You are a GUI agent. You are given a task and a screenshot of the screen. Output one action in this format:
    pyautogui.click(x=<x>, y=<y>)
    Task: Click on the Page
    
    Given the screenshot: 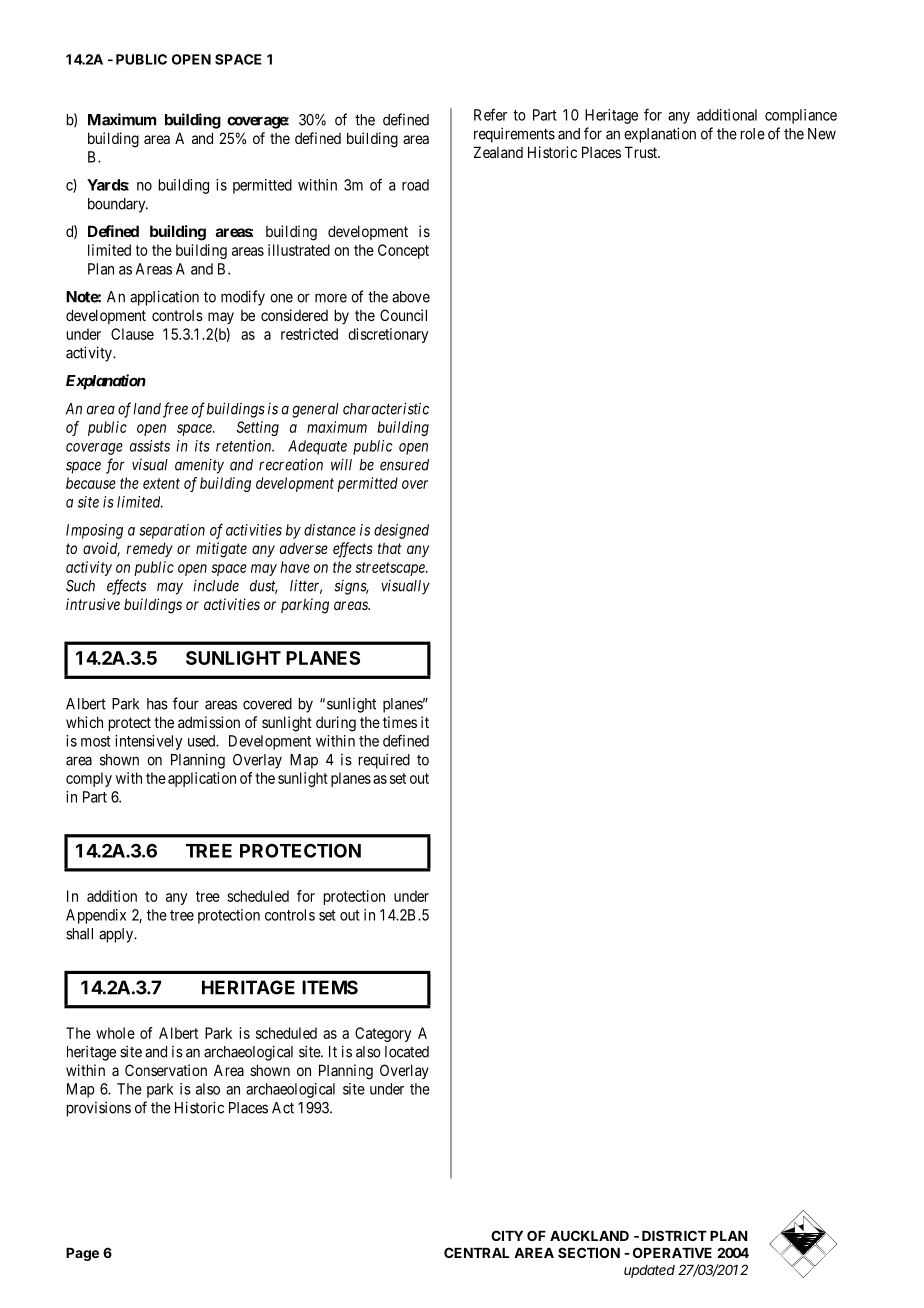 What is the action you would take?
    pyautogui.click(x=82, y=1254)
